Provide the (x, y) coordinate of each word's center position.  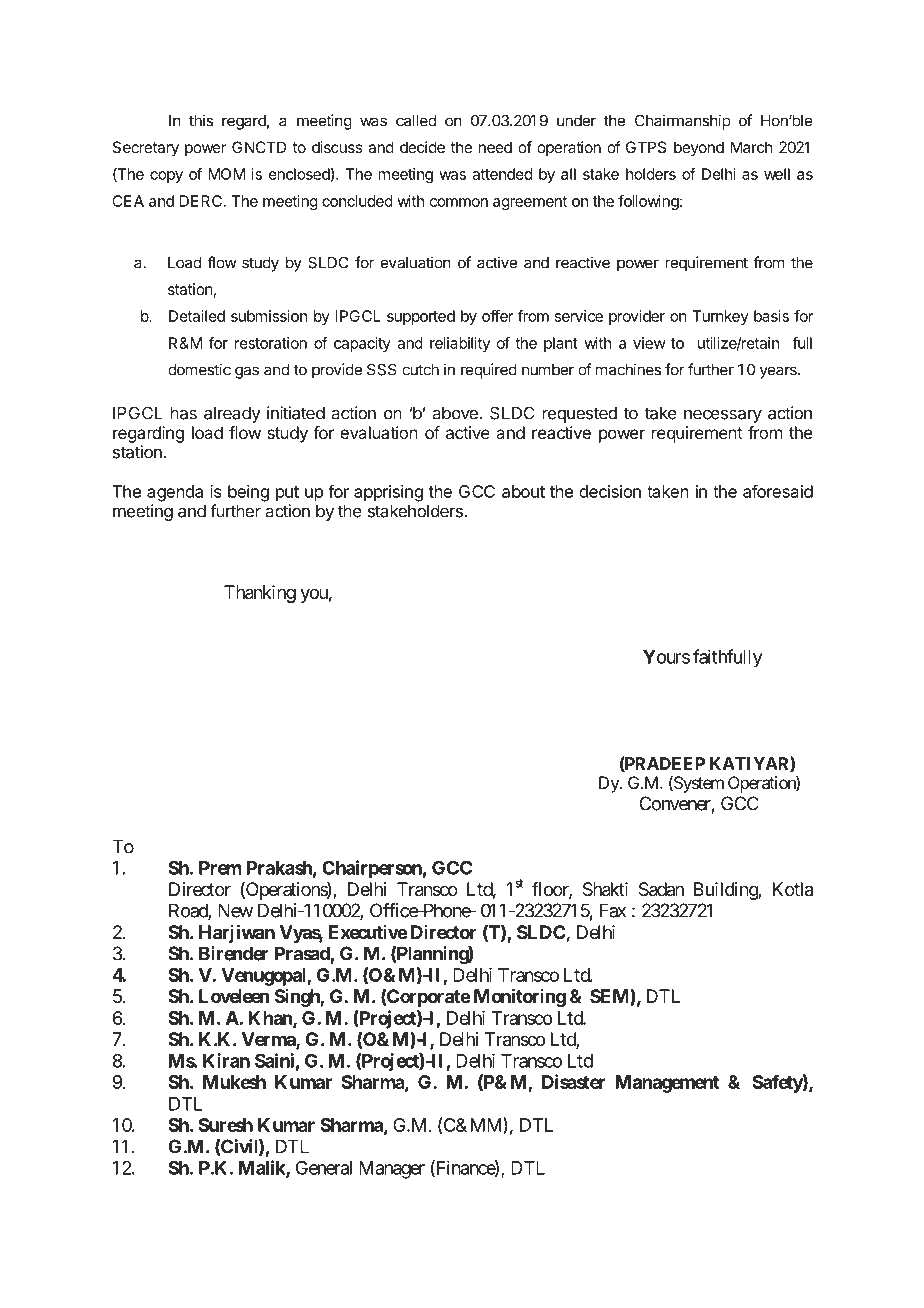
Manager (392, 1170)
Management (667, 1084)
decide (422, 147)
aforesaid (778, 491)
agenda (175, 493)
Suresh (226, 1125)
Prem (220, 868)
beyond (699, 148)
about (523, 491)
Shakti (605, 889)
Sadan (661, 889)
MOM (226, 174)
